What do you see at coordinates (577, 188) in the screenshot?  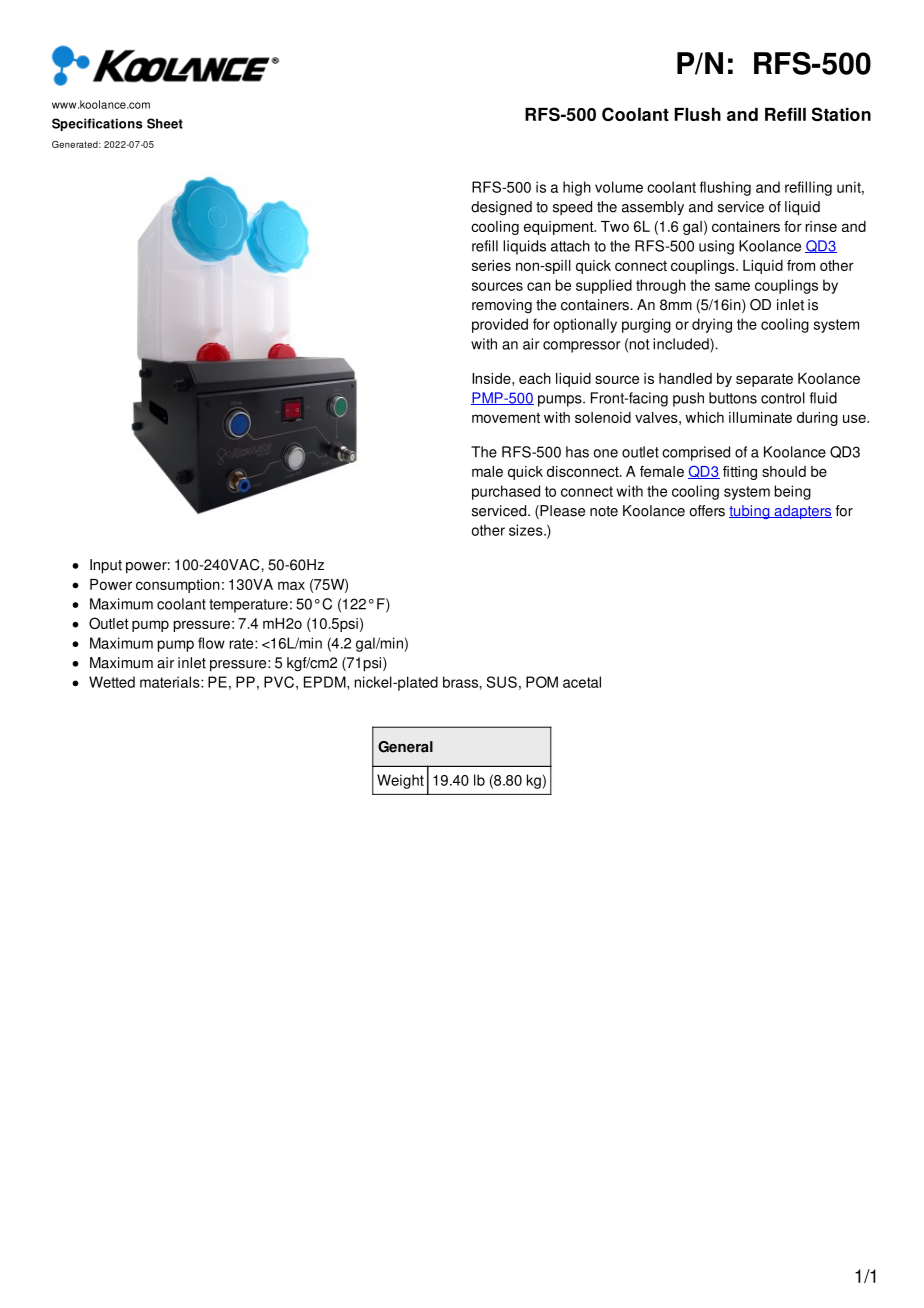 I see `high` at bounding box center [577, 188].
